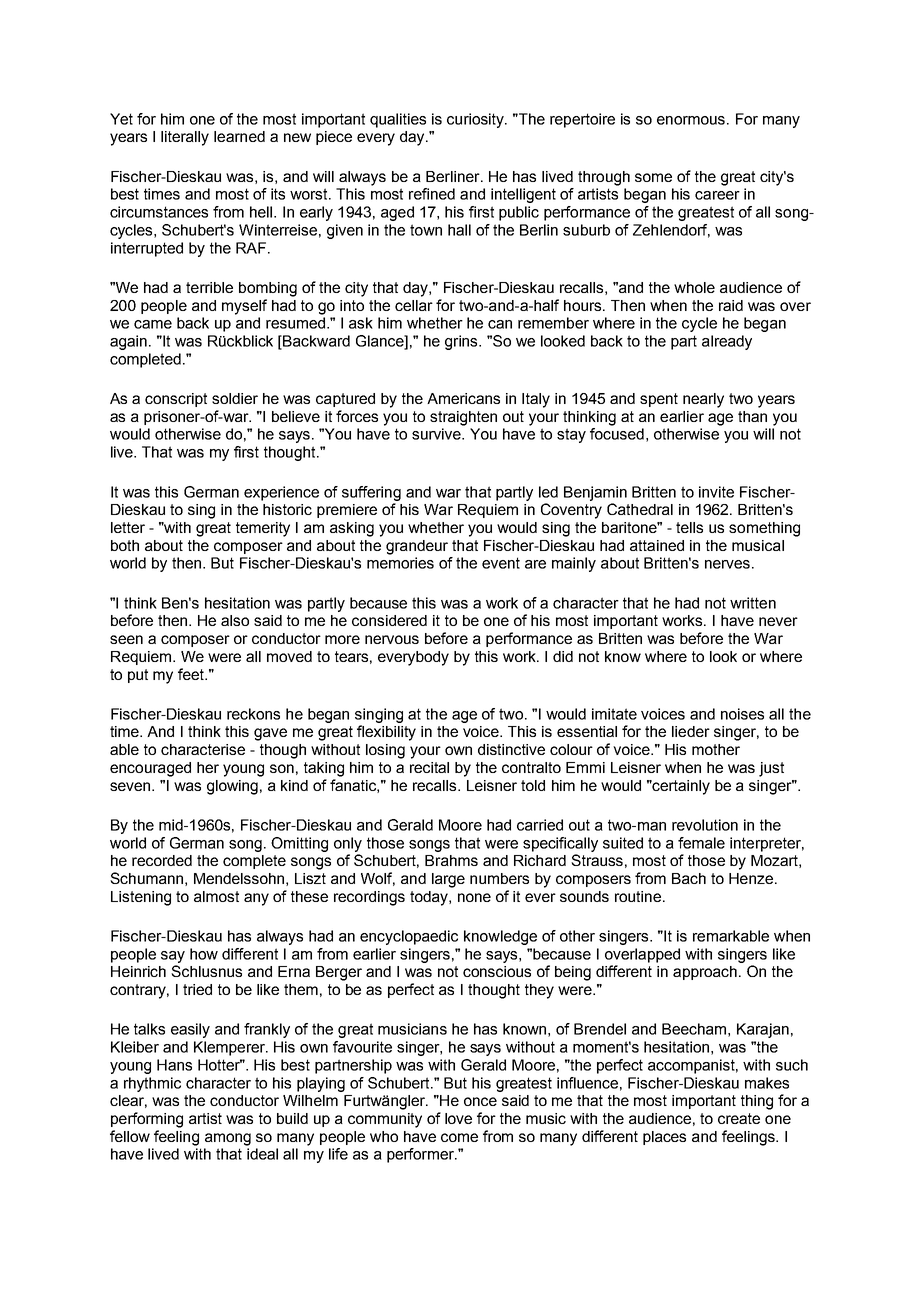 This image has height=1308, width=924. I want to click on experience, so click(281, 493).
